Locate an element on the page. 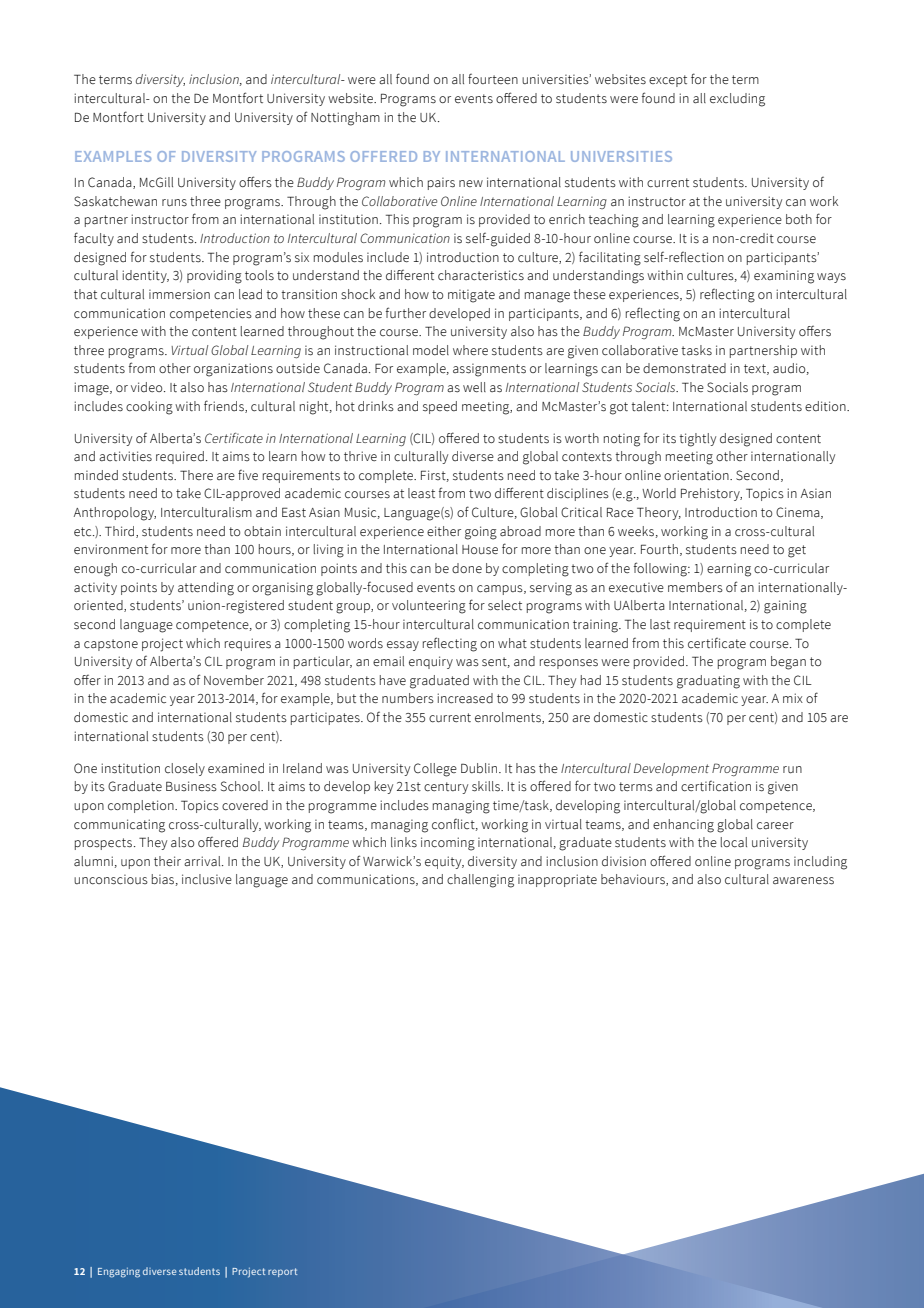 The image size is (924, 1308). challenging is located at coordinates (480, 881).
